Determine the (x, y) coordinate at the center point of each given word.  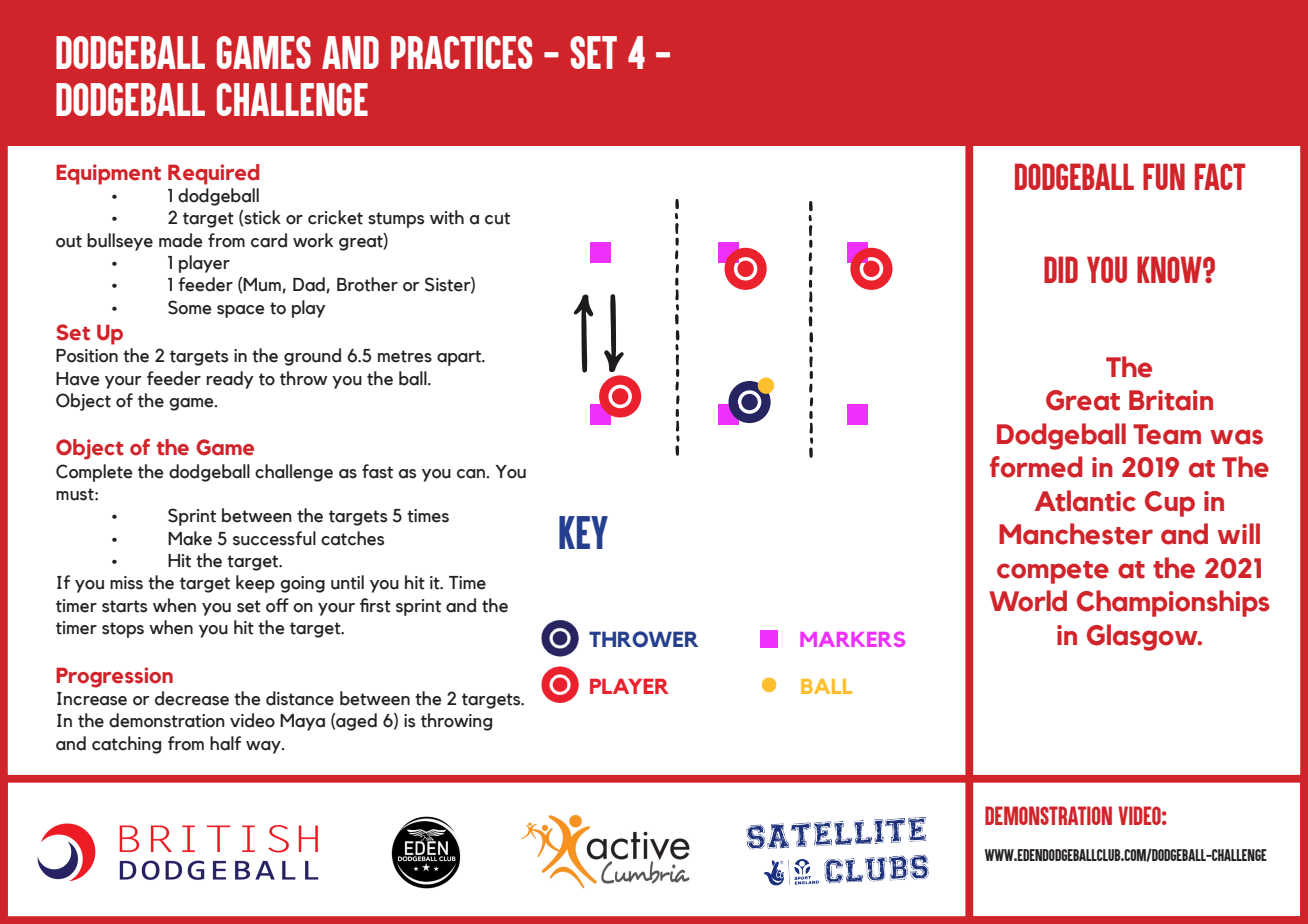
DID (1061, 269)
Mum (261, 284)
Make (190, 538)
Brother (367, 284)
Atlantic (1085, 501)
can (472, 474)
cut (497, 218)
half (225, 743)
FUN (1164, 176)
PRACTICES (462, 52)
